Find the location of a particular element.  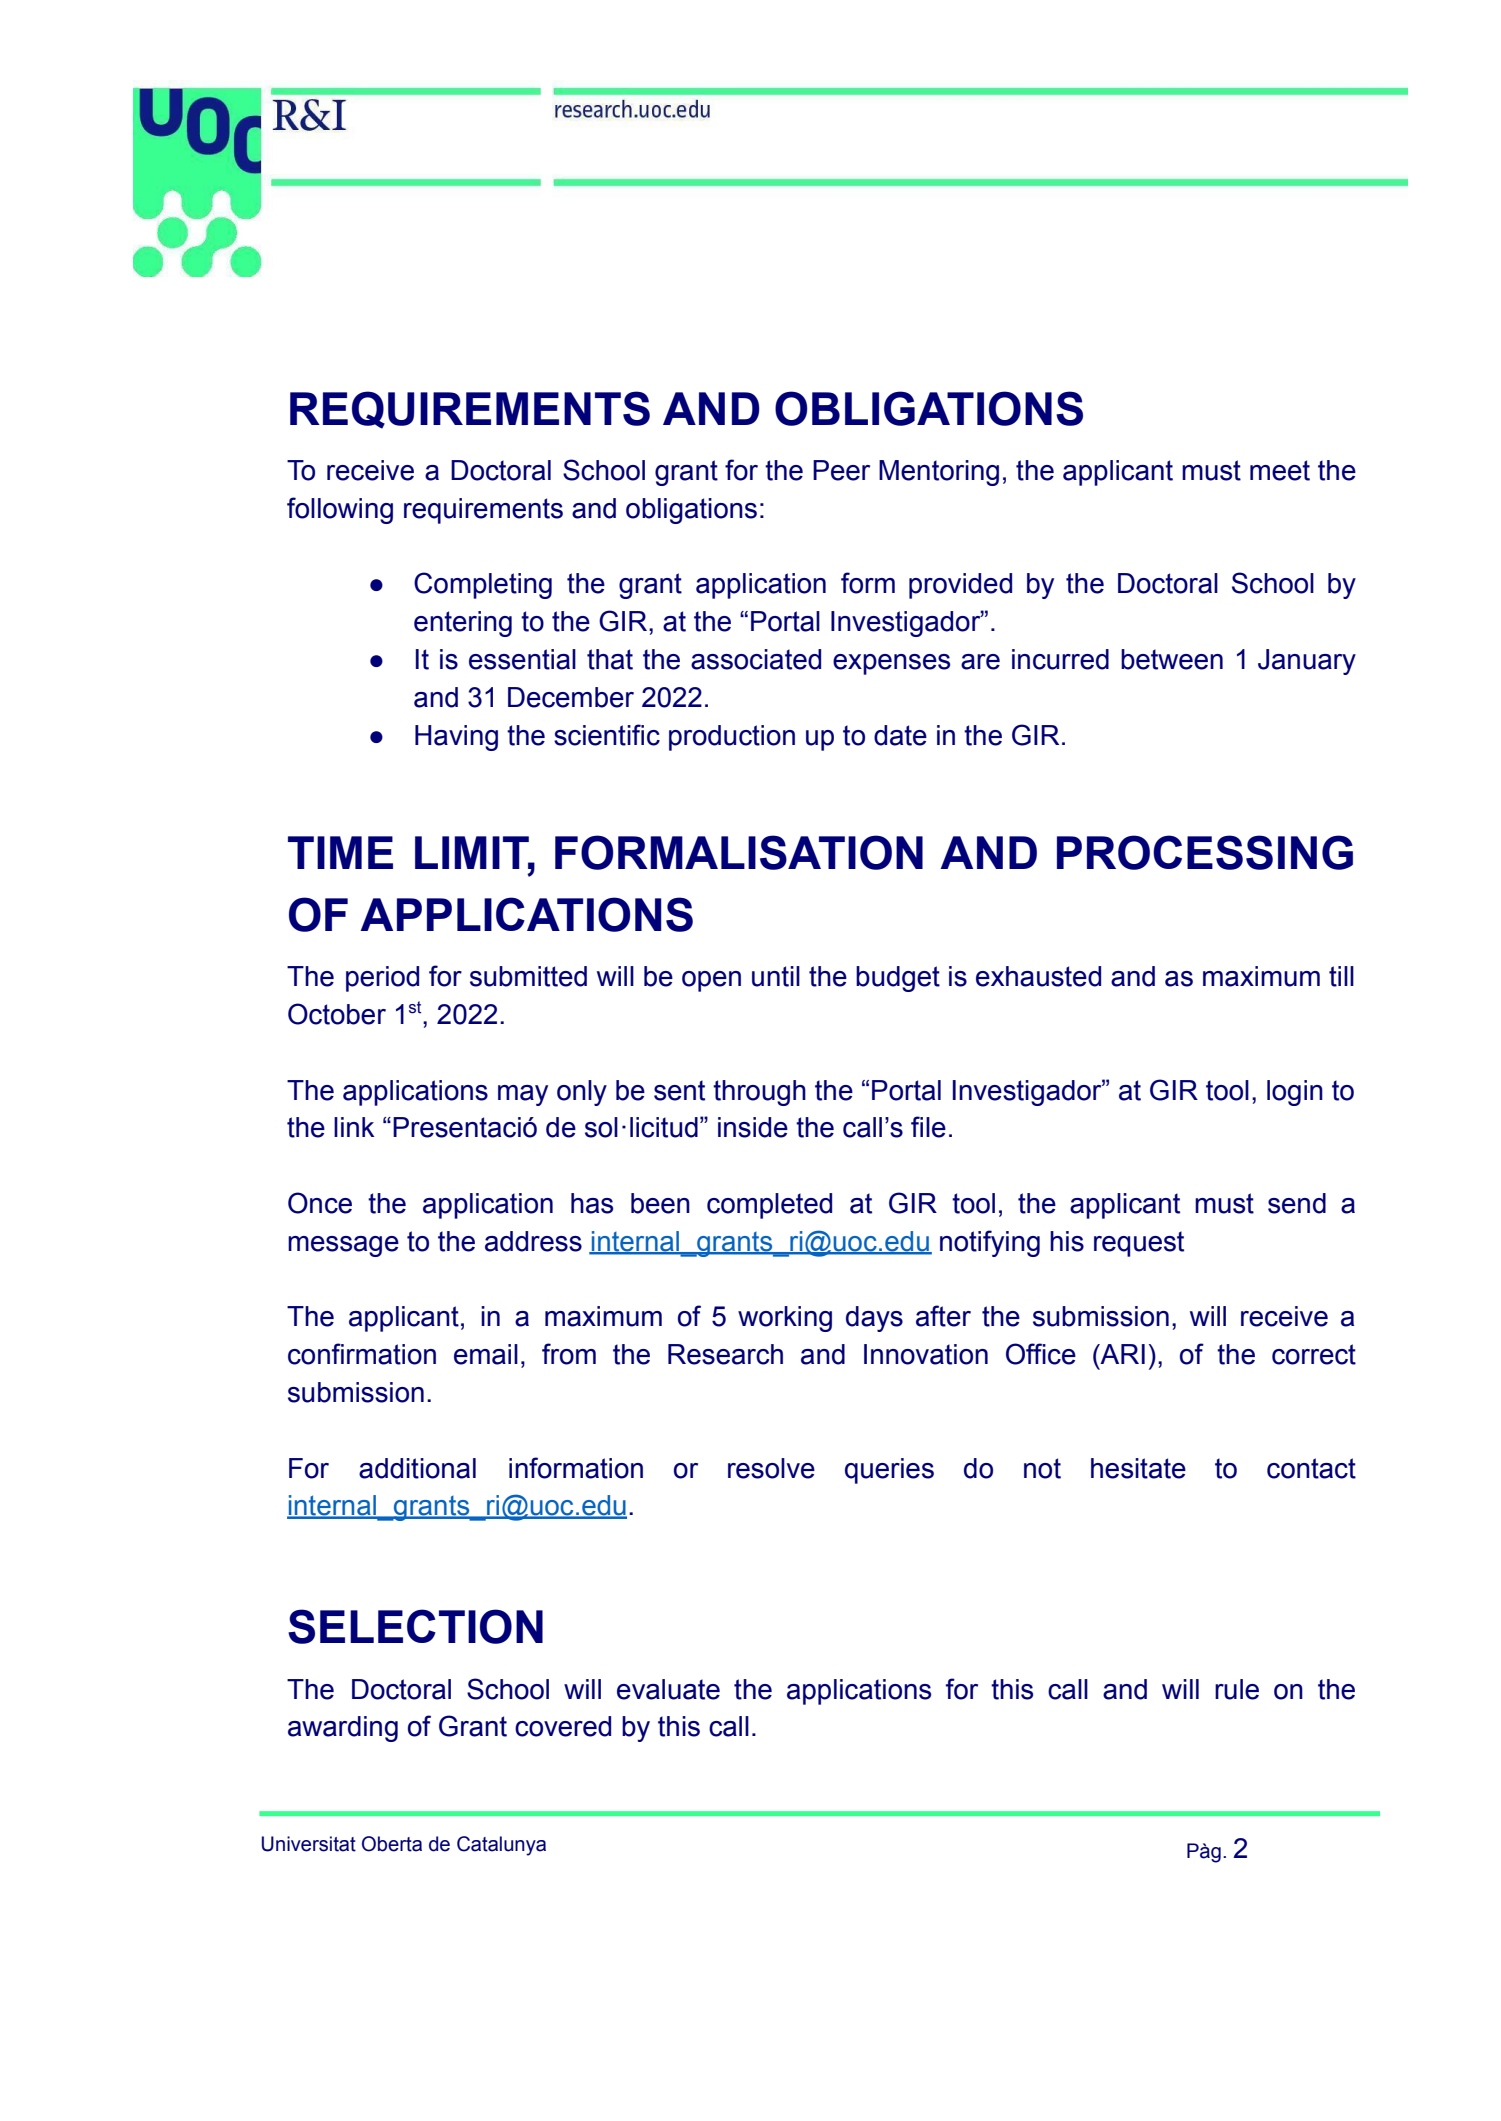

meet is located at coordinates (1280, 470).
